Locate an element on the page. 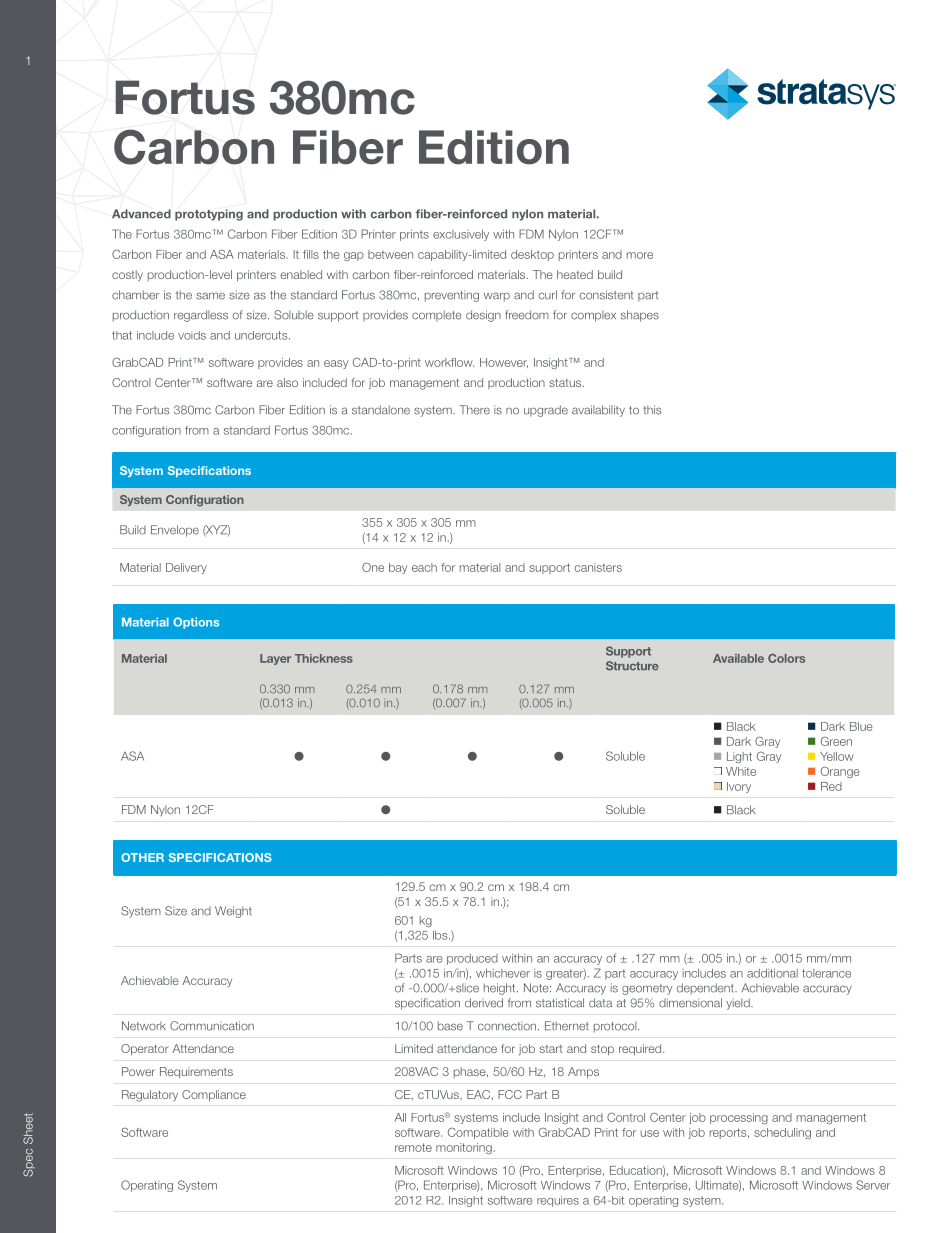 This image has width=952, height=1233. more is located at coordinates (640, 255).
